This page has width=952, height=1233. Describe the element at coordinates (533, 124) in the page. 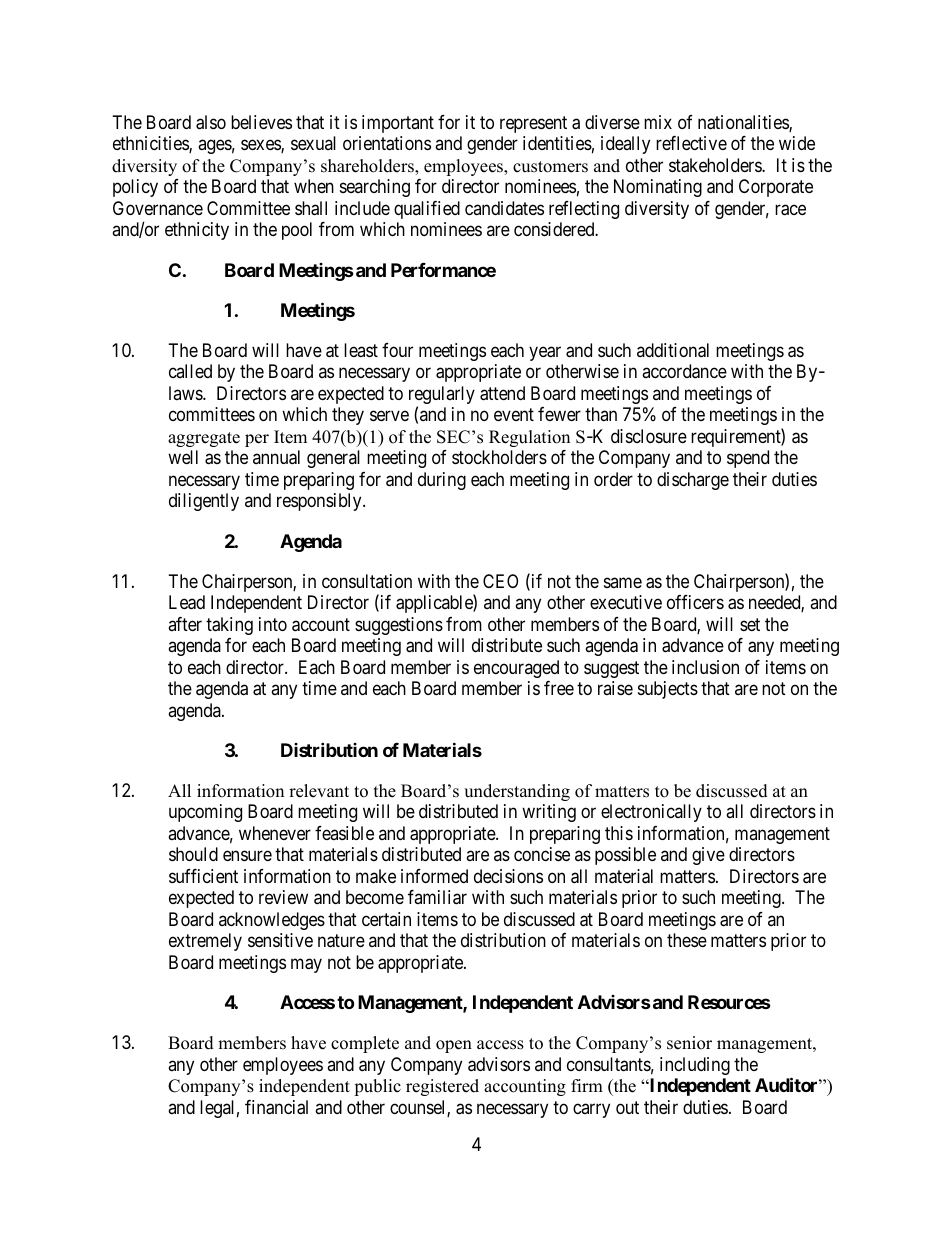

I see `represent` at that location.
